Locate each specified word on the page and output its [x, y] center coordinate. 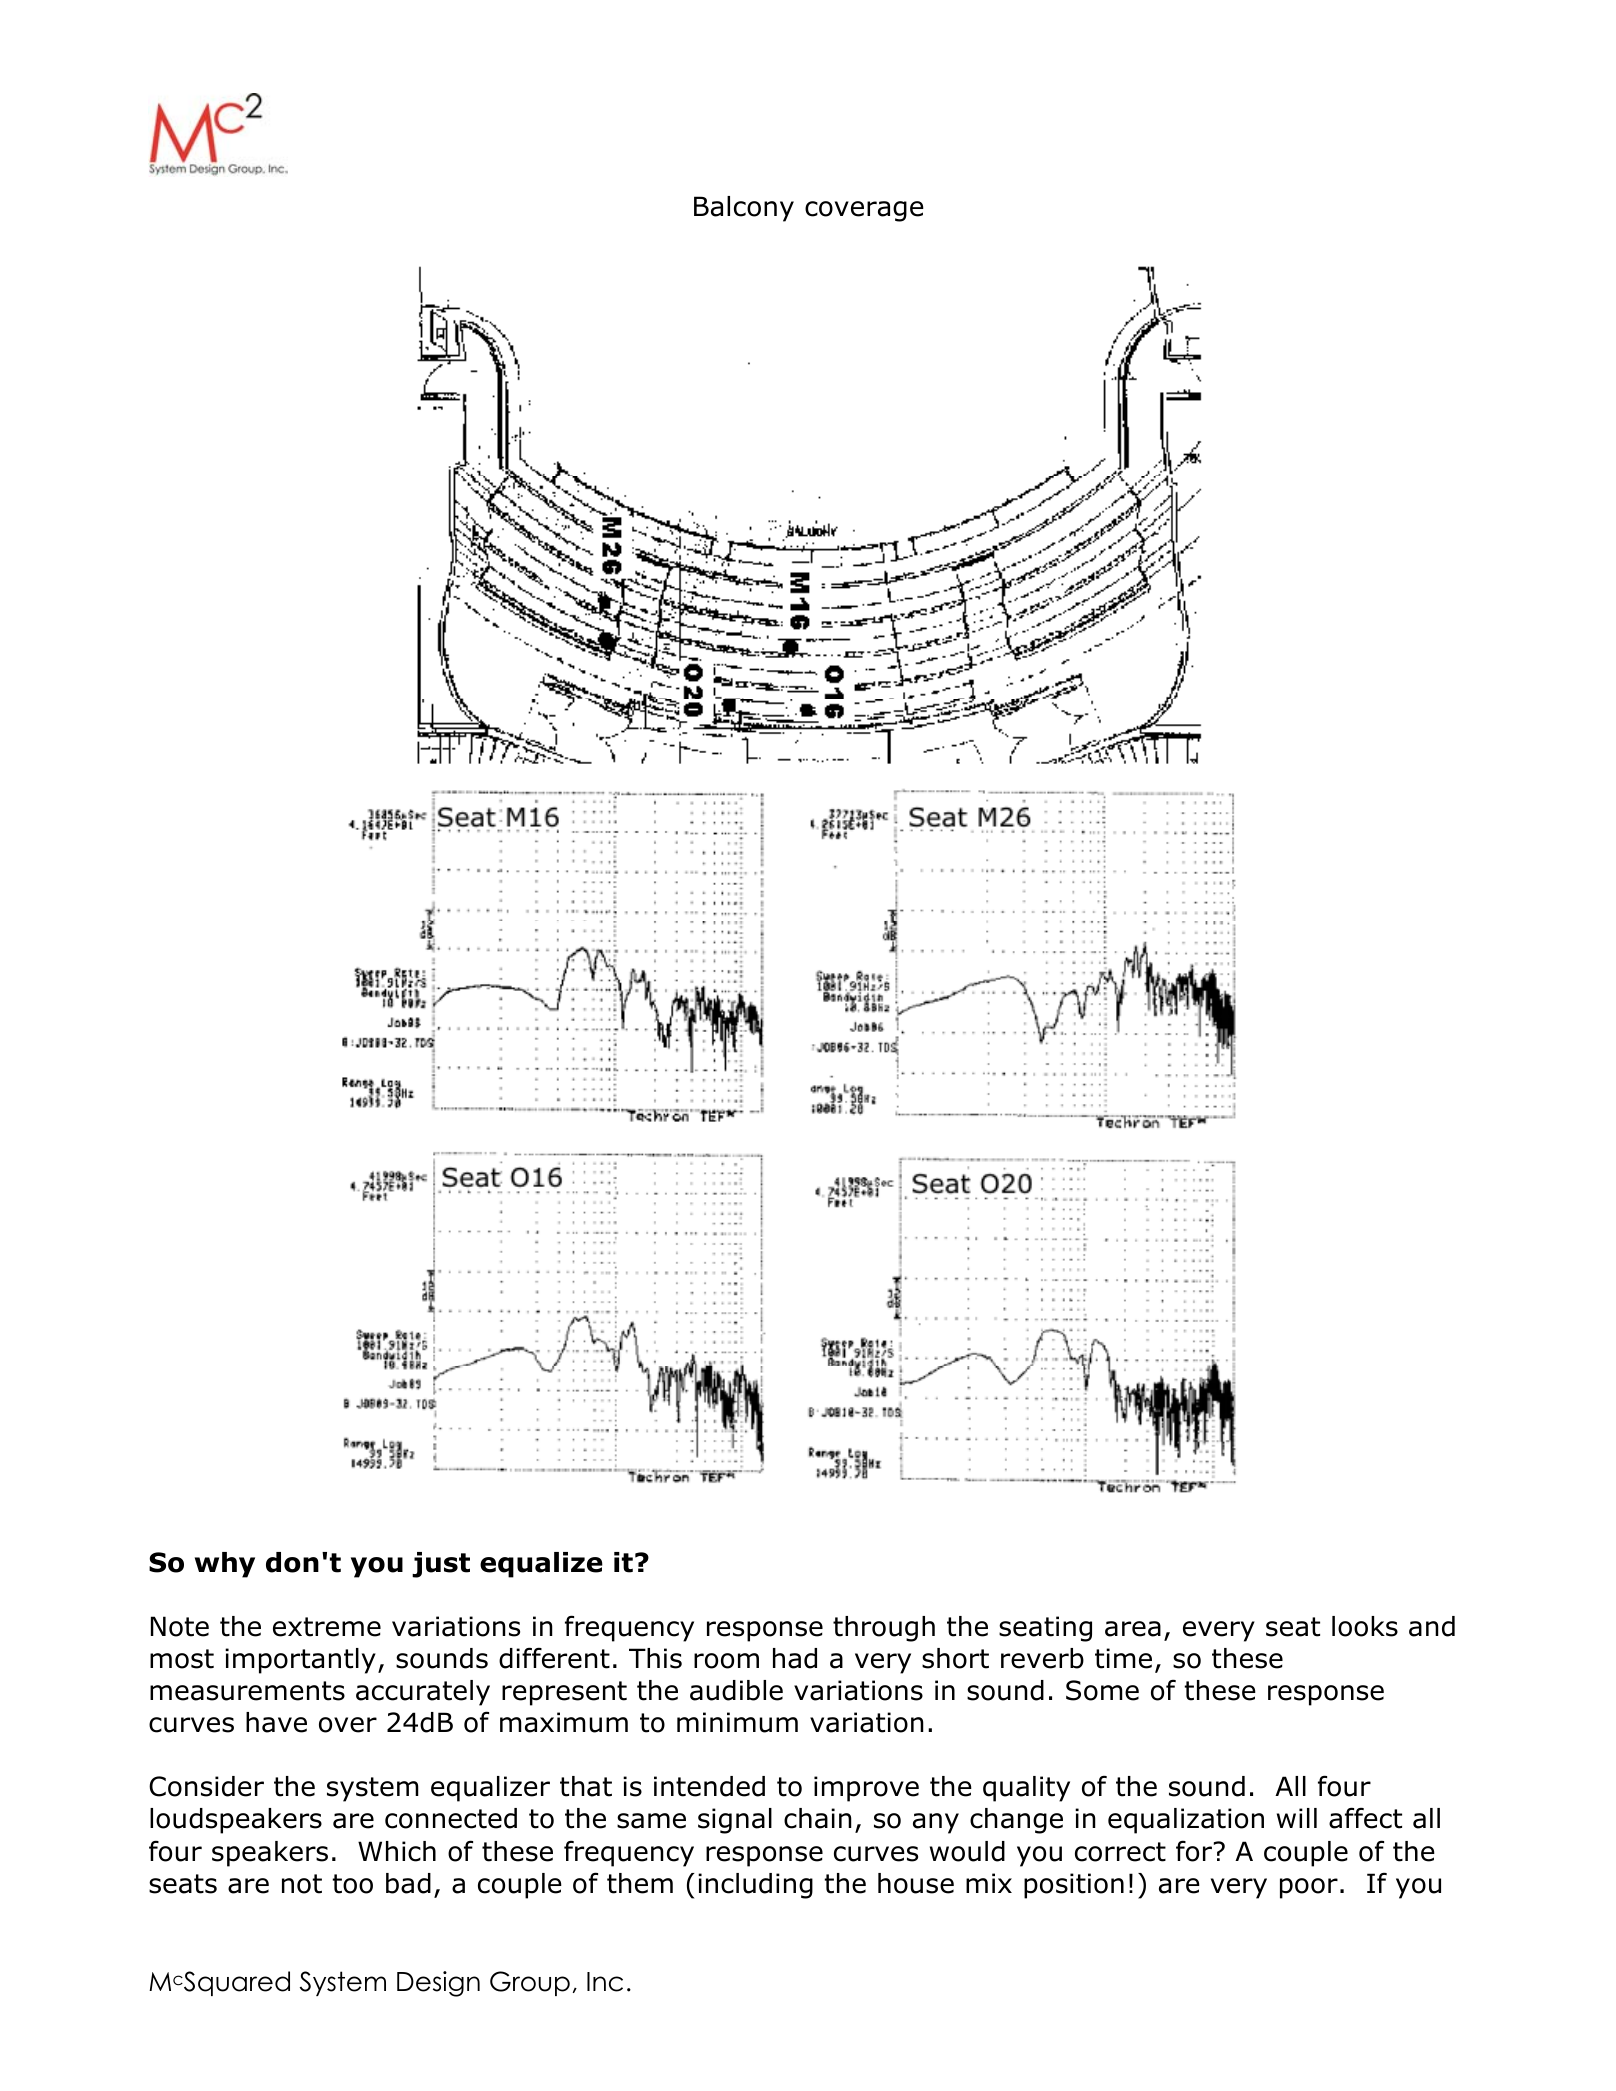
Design [438, 1984]
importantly [300, 1661]
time [1123, 1658]
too [352, 1884]
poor [1309, 1888]
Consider [206, 1786]
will [1297, 1818]
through [884, 1629]
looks [1365, 1626]
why [225, 1565]
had [795, 1658]
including [755, 1886]
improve [866, 1789]
